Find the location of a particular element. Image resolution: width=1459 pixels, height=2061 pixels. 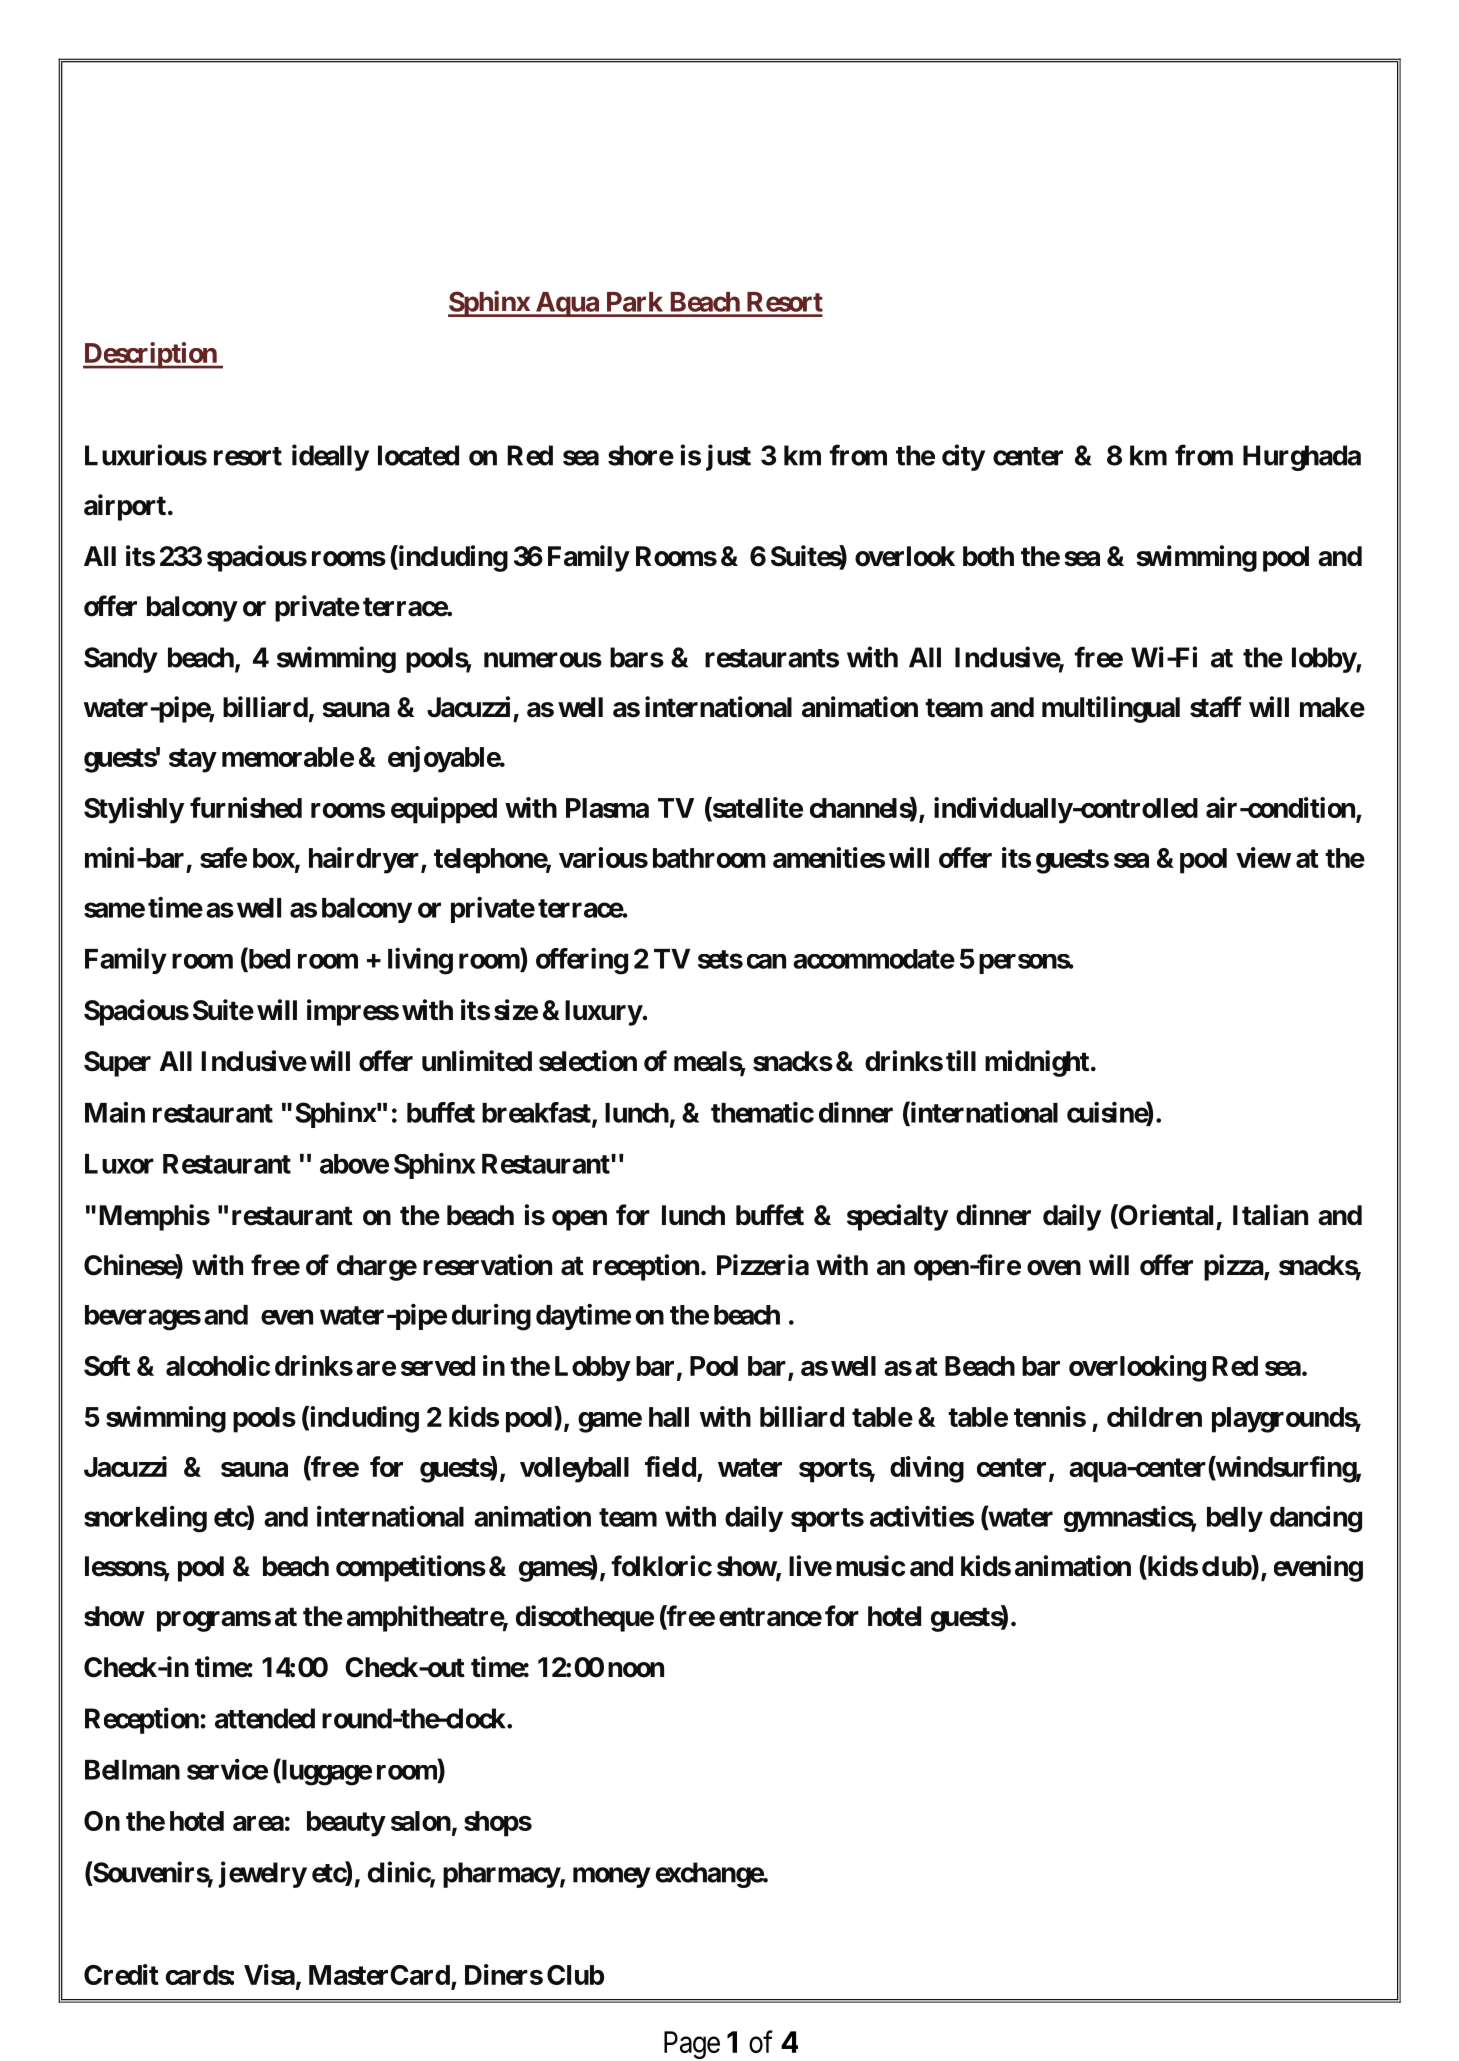

Soft is located at coordinates (107, 1365).
